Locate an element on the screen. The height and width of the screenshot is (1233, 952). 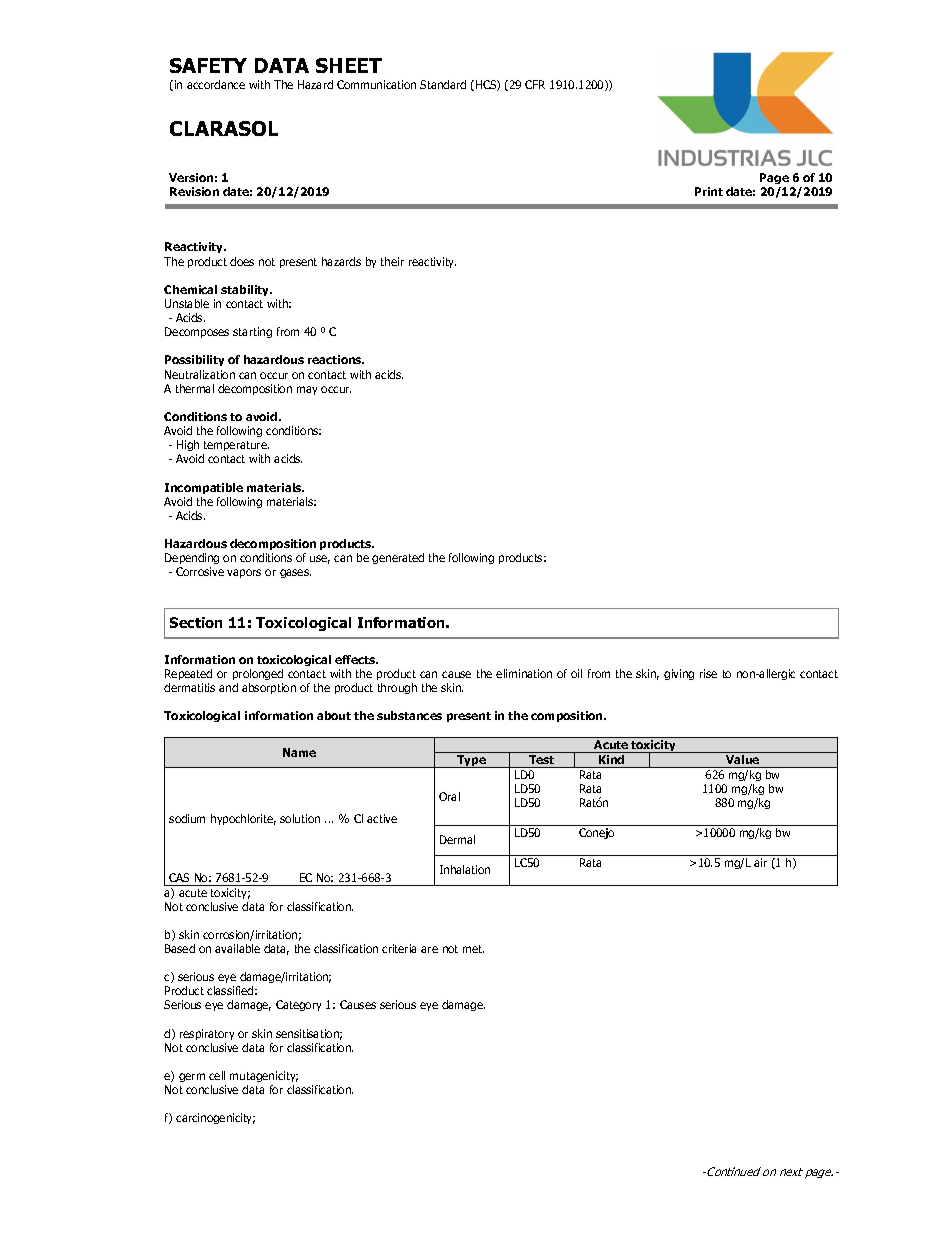
hypochlorite is located at coordinates (243, 819).
